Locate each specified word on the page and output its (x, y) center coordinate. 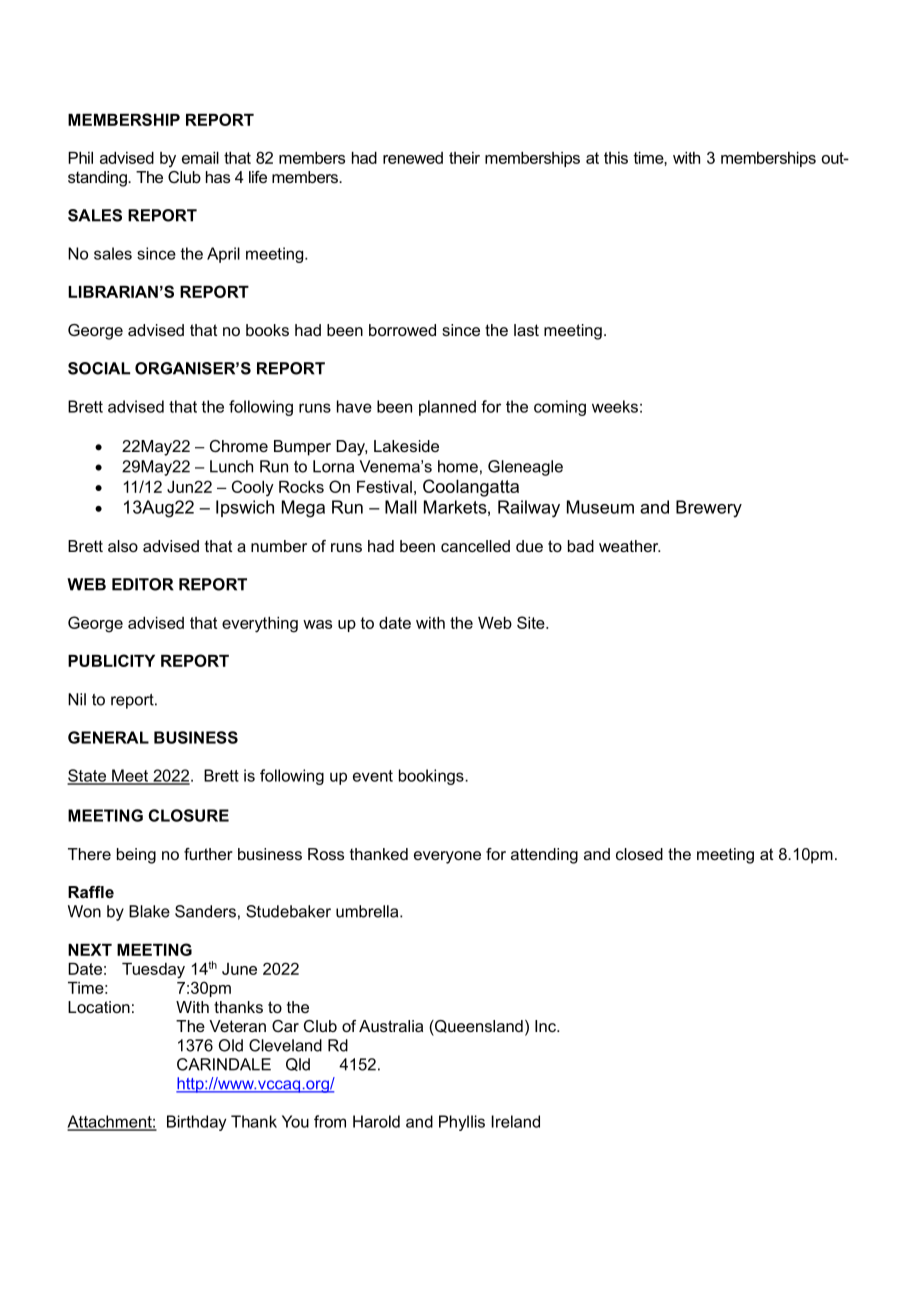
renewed (413, 158)
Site (532, 622)
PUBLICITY (111, 660)
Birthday (197, 1123)
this (616, 158)
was (317, 624)
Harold (376, 1121)
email (200, 158)
